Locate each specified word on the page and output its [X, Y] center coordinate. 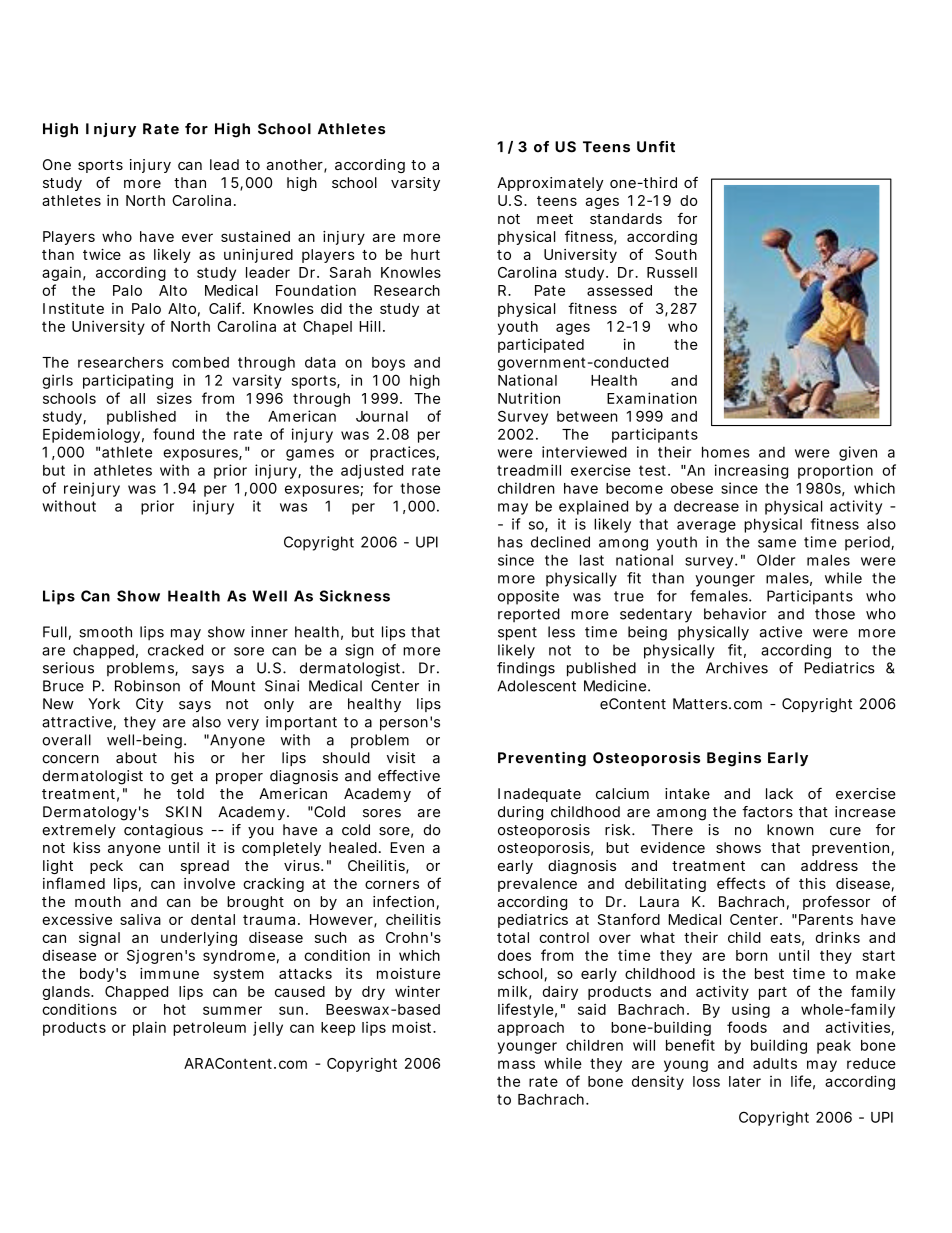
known [790, 830]
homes [726, 452]
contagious [163, 831]
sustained [255, 236]
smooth [105, 632]
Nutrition [529, 398]
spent [517, 634]
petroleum [209, 1029]
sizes [174, 398]
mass [516, 1064]
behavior [735, 614]
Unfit [656, 147]
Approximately [550, 184]
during [520, 813]
